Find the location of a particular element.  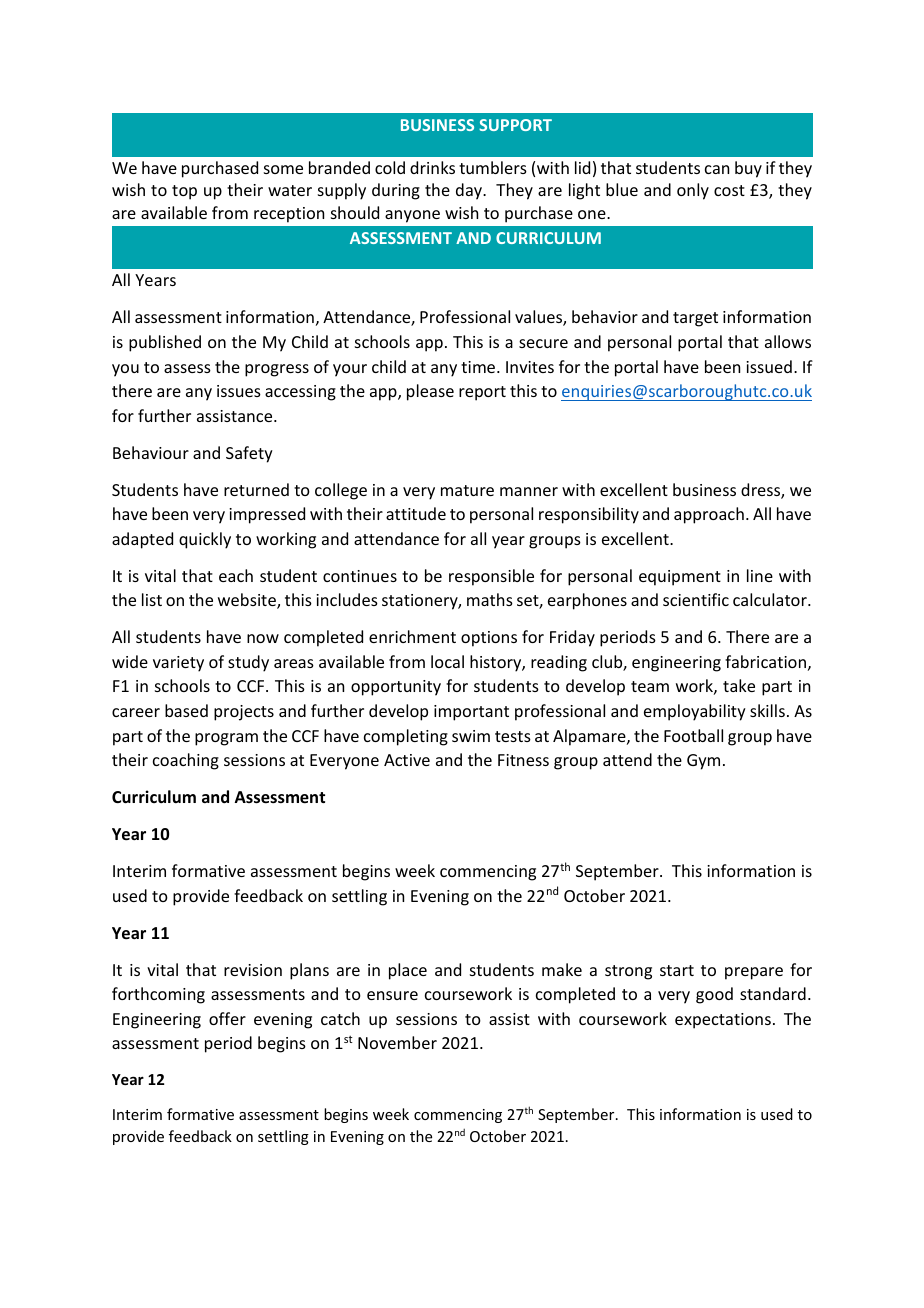

program is located at coordinates (226, 739).
